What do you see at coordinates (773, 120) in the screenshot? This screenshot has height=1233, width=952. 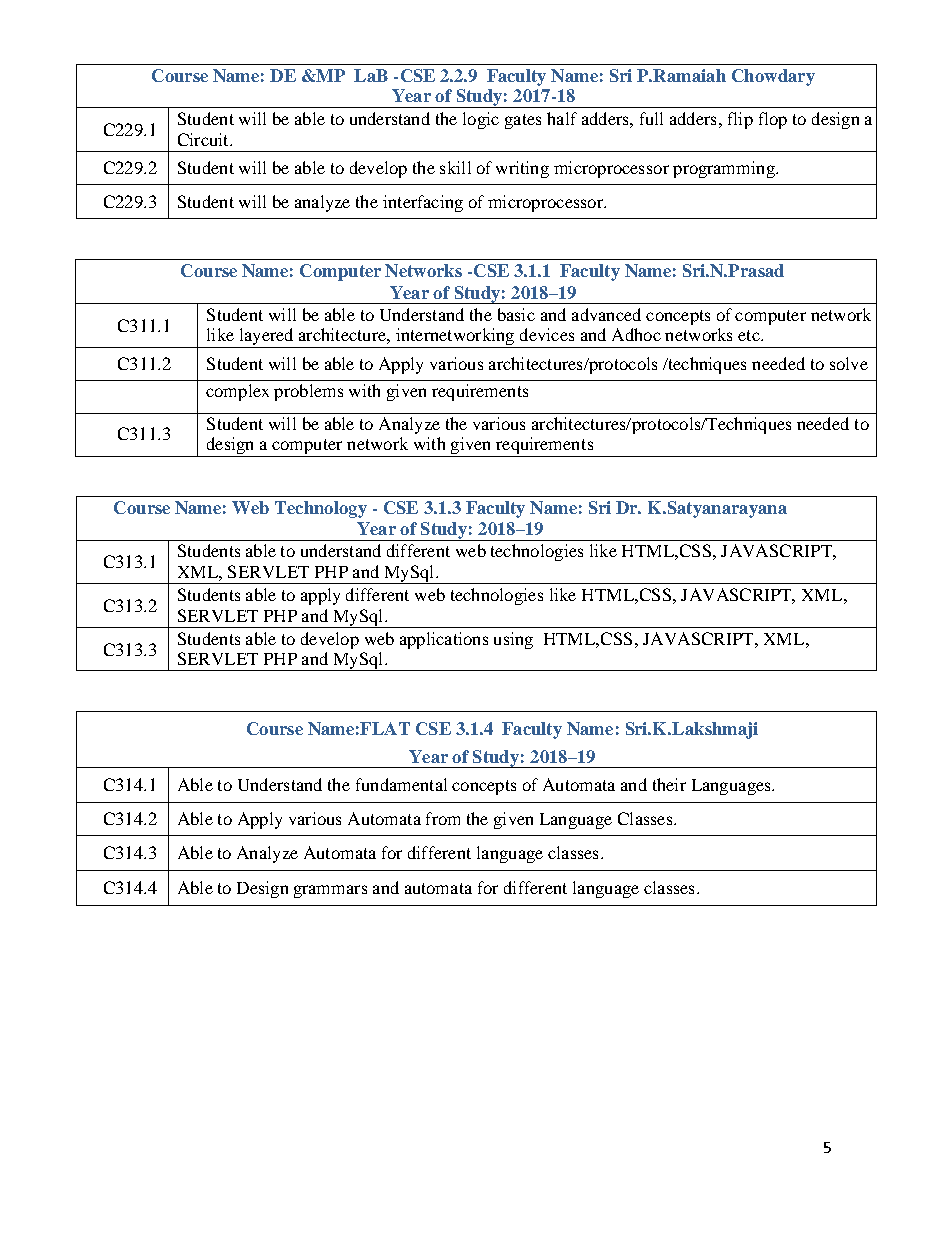 I see `flop` at bounding box center [773, 120].
